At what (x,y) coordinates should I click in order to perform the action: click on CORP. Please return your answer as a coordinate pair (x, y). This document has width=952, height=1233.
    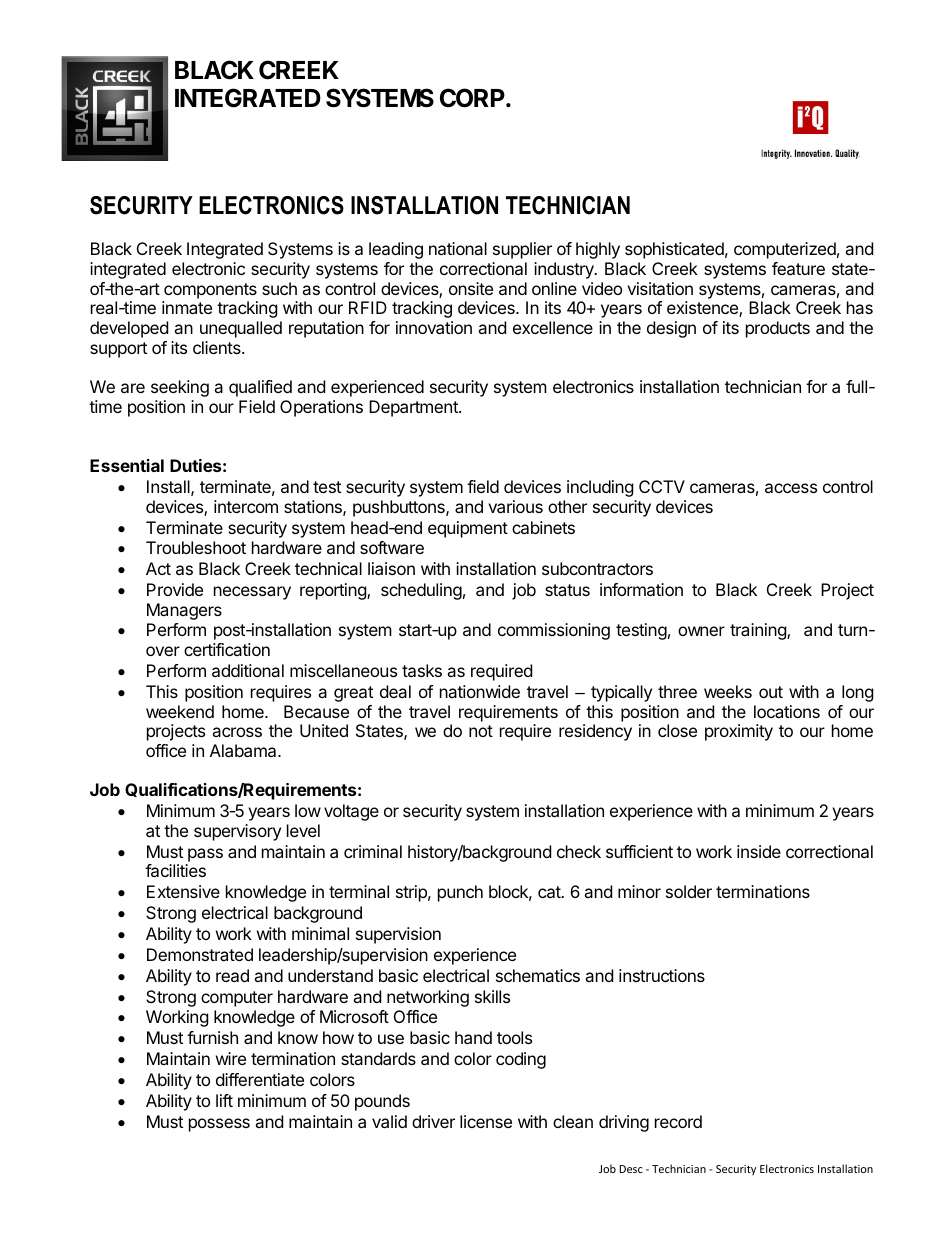
    Looking at the image, I should click on (473, 98).
